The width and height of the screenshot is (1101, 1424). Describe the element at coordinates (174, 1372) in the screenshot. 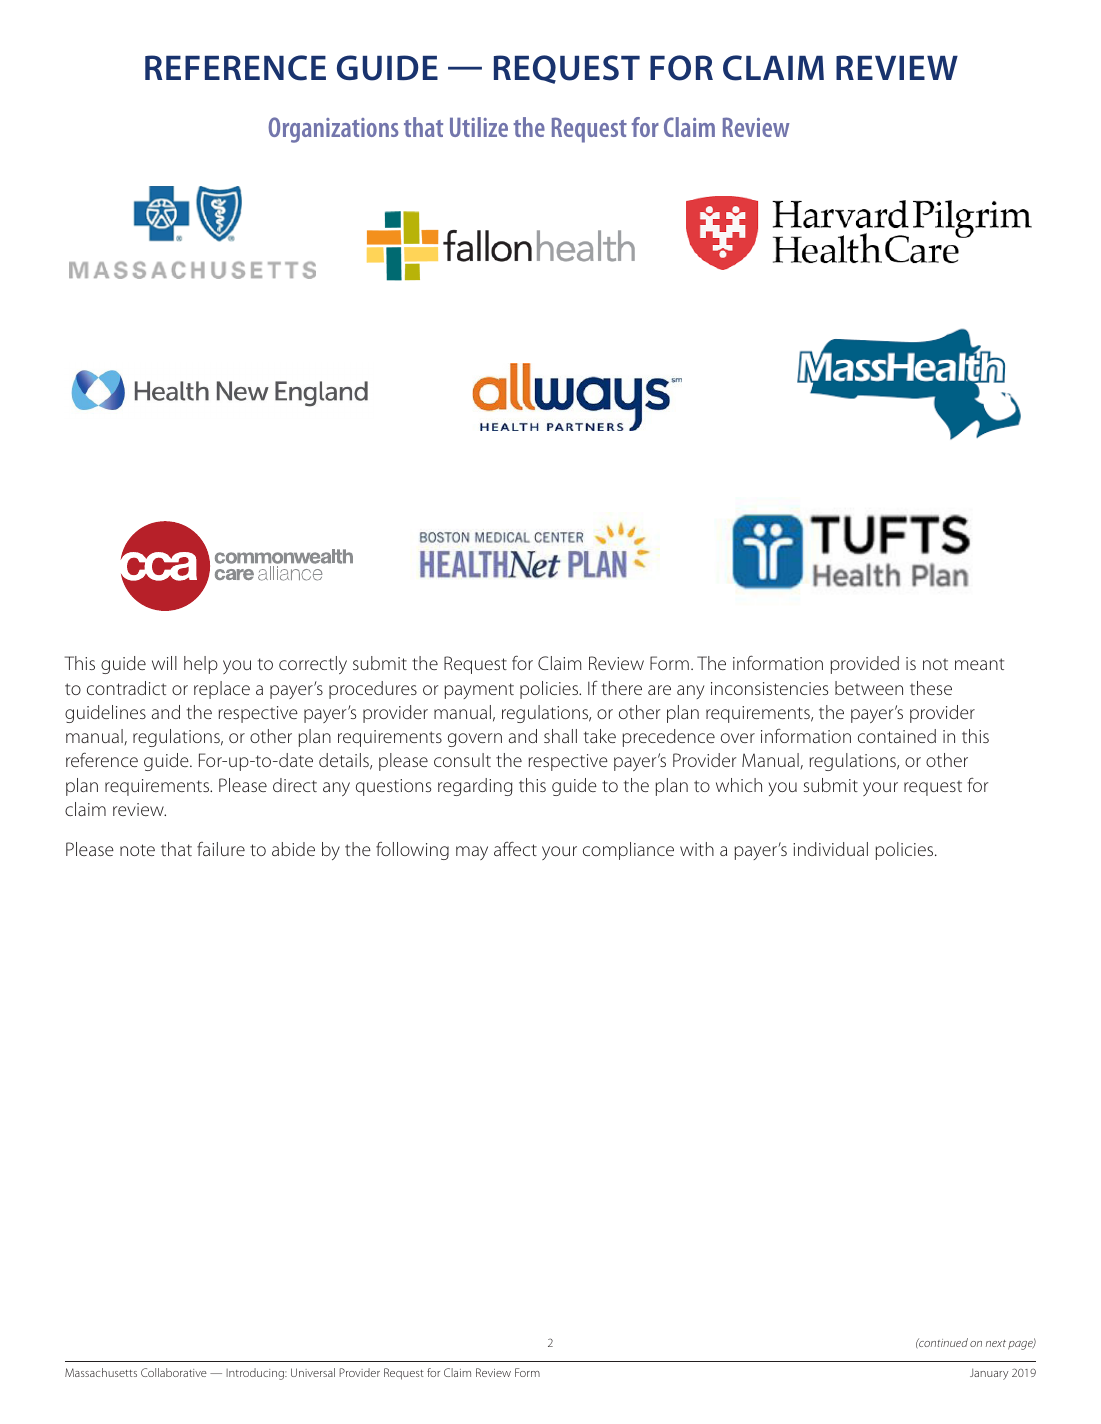

I see `Collaborative` at that location.
